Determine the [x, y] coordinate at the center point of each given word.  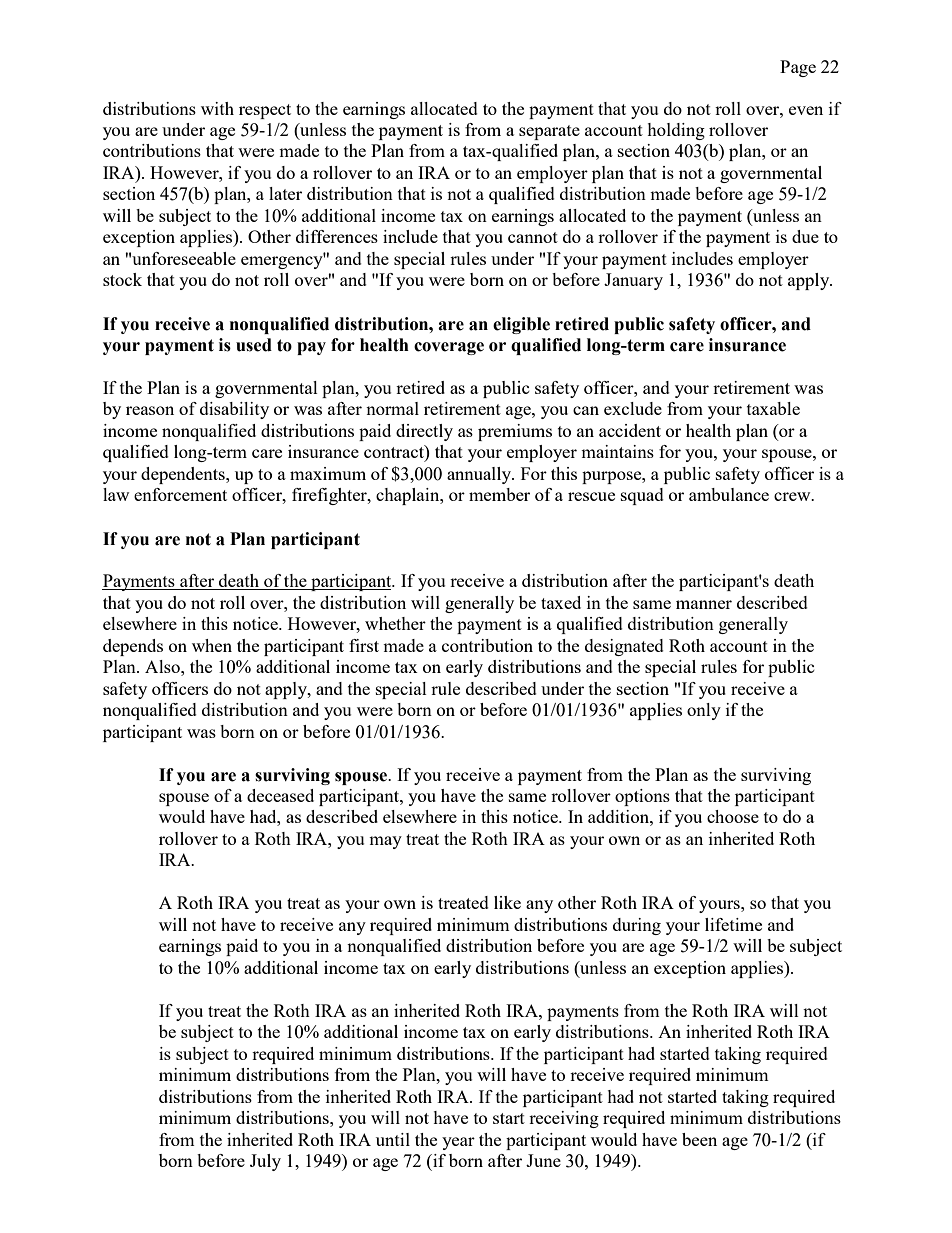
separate [549, 132]
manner [704, 604]
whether [395, 623]
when [212, 645]
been [699, 1139]
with [217, 108]
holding [676, 131]
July [265, 1162]
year [458, 1143]
